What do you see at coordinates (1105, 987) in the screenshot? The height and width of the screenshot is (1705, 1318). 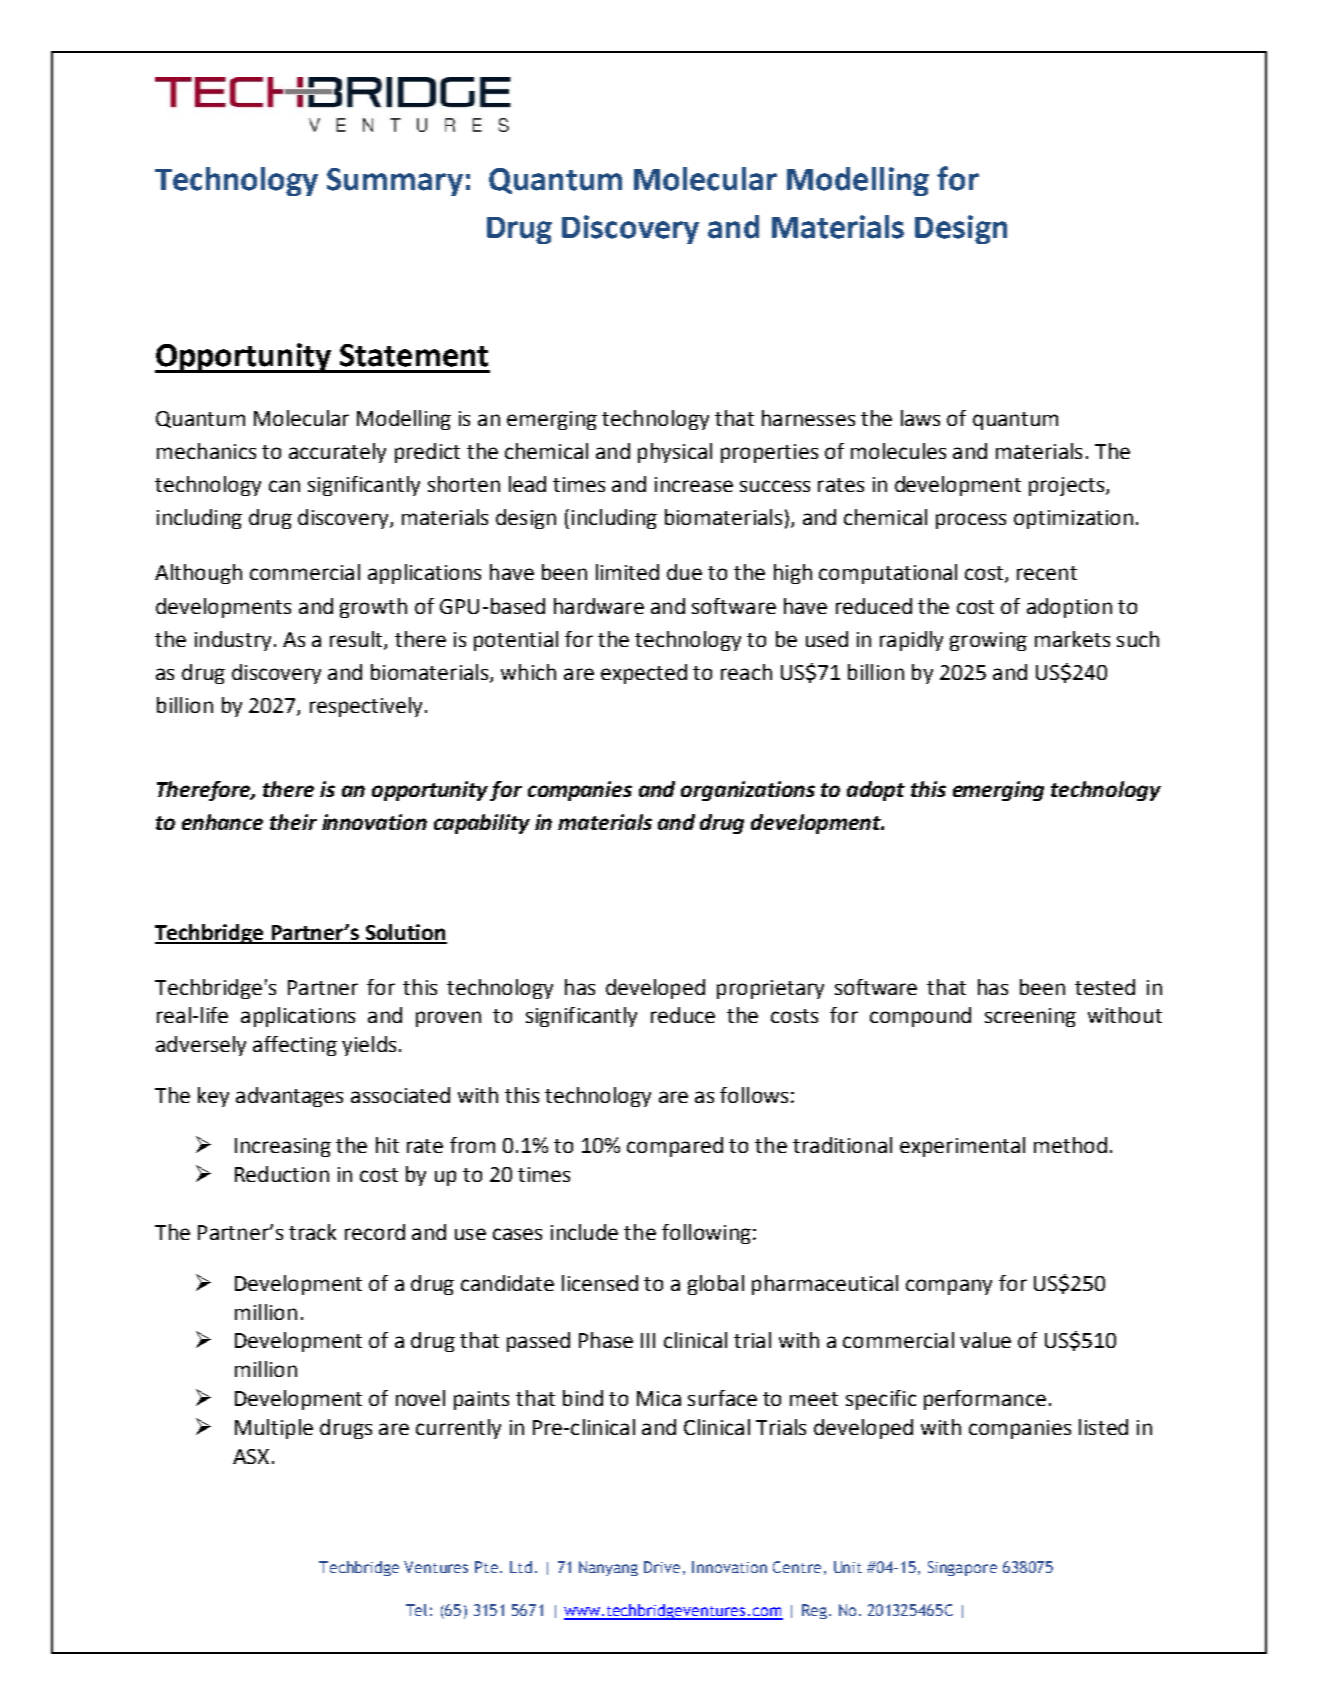 I see `tested` at bounding box center [1105, 987].
